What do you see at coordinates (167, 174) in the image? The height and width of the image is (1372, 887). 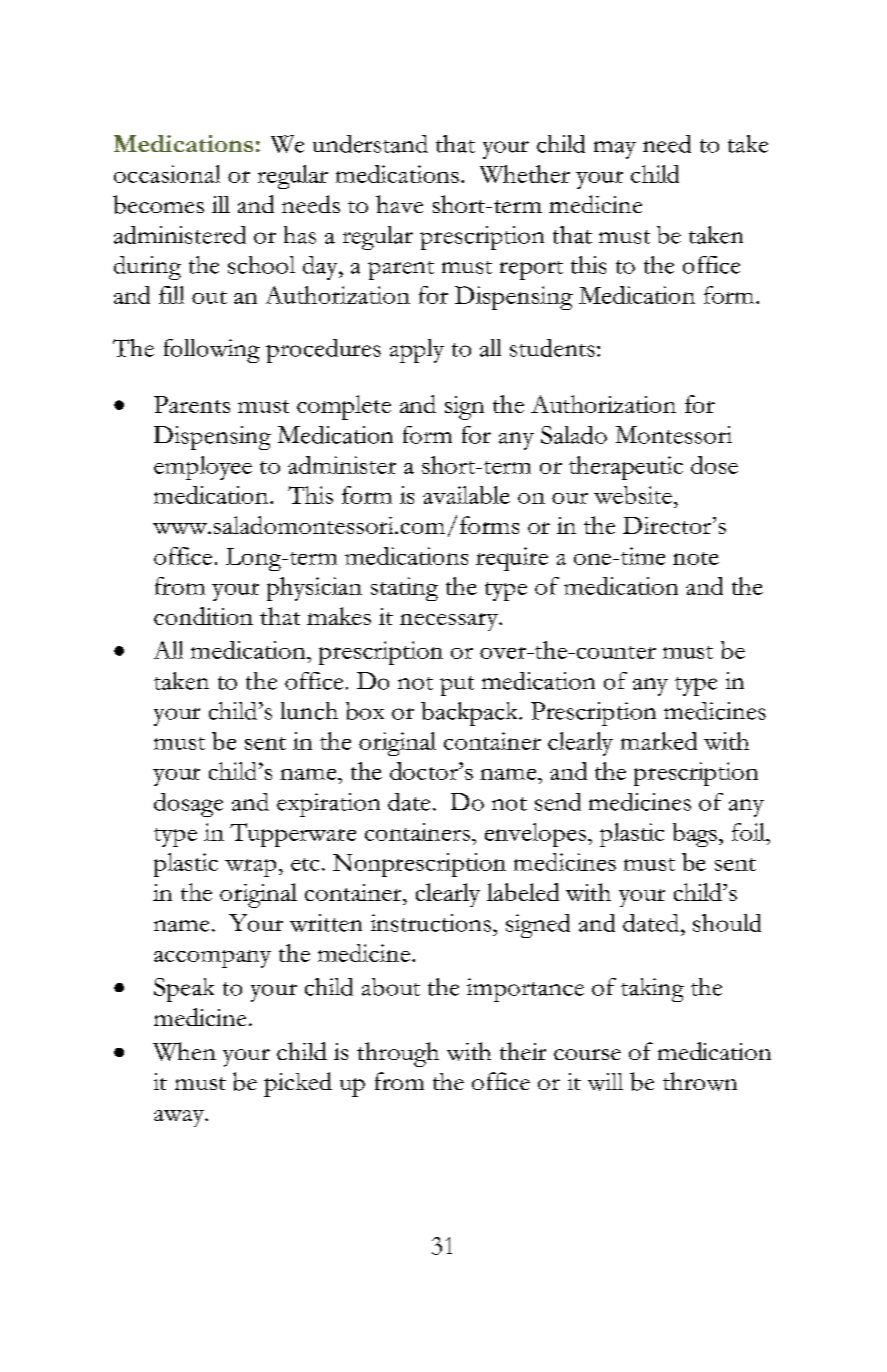 I see `occasional` at bounding box center [167, 174].
